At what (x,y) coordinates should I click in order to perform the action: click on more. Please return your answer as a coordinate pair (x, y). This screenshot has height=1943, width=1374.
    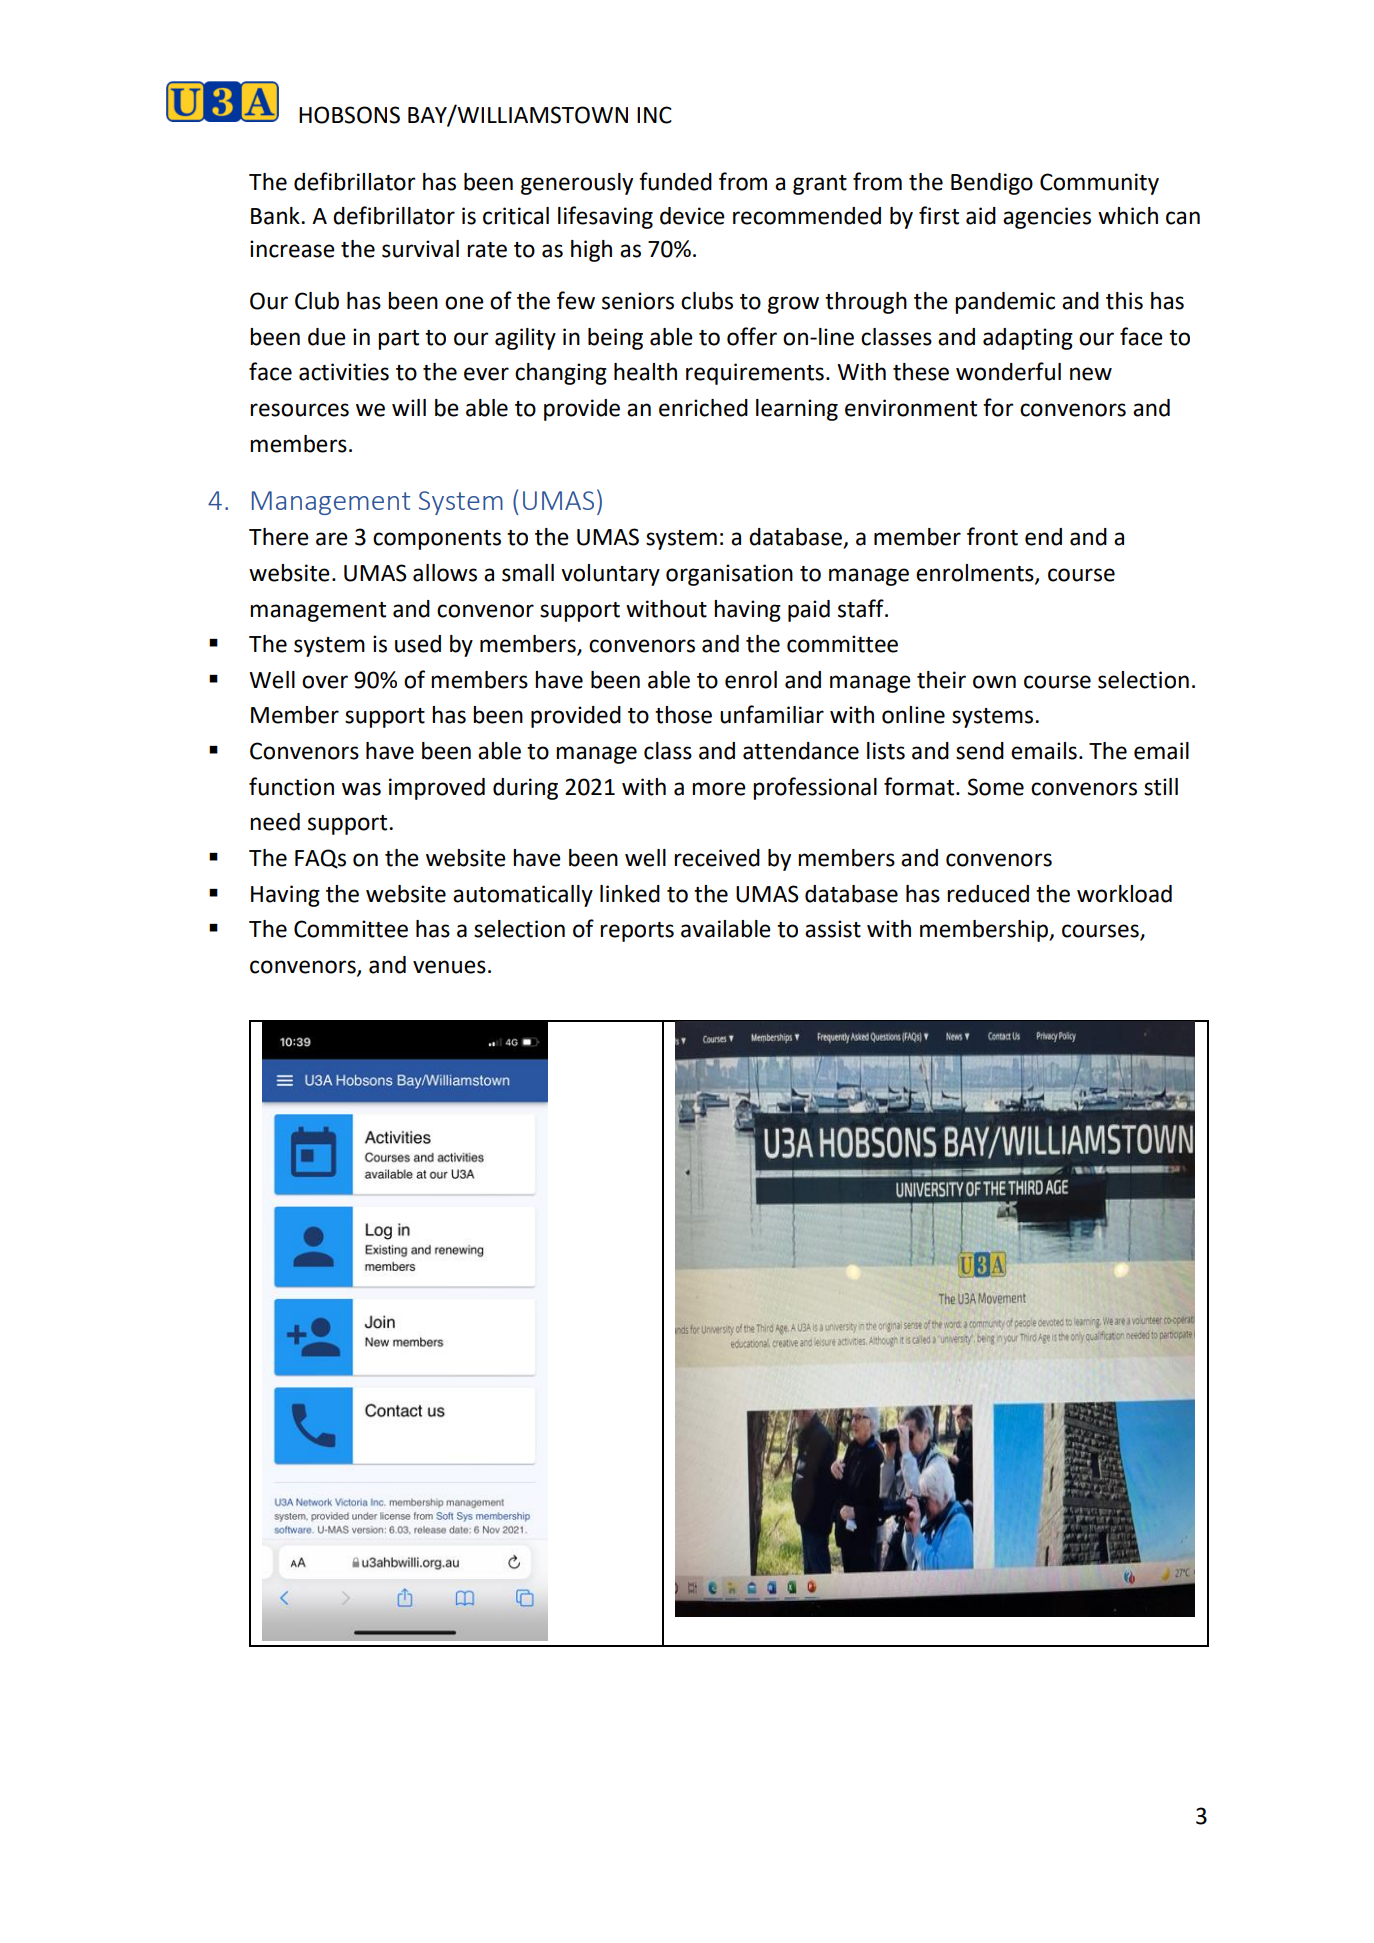
    Looking at the image, I should click on (719, 789).
